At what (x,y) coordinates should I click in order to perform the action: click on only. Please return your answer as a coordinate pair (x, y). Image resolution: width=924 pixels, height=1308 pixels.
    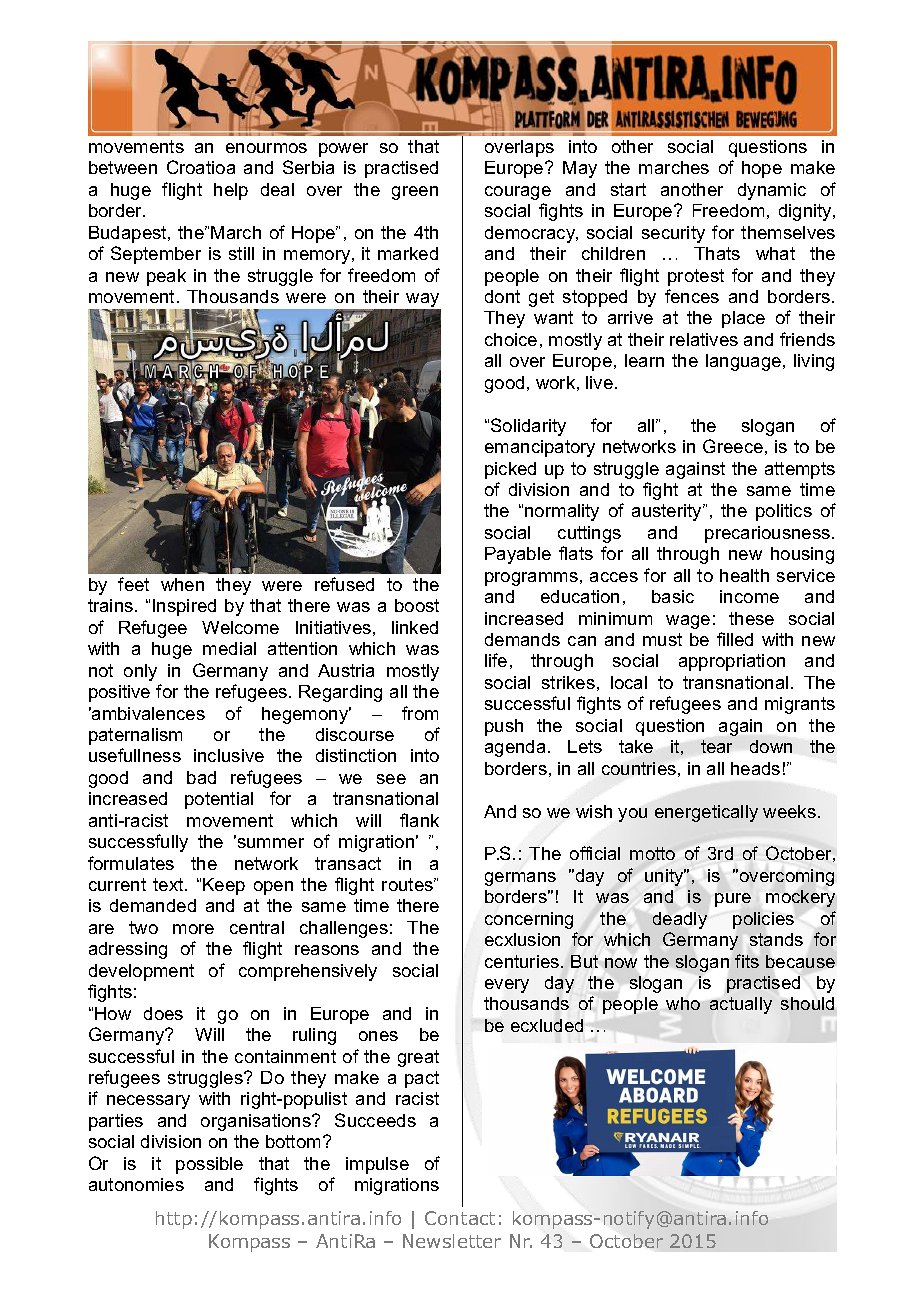
    Looking at the image, I should click on (140, 672).
